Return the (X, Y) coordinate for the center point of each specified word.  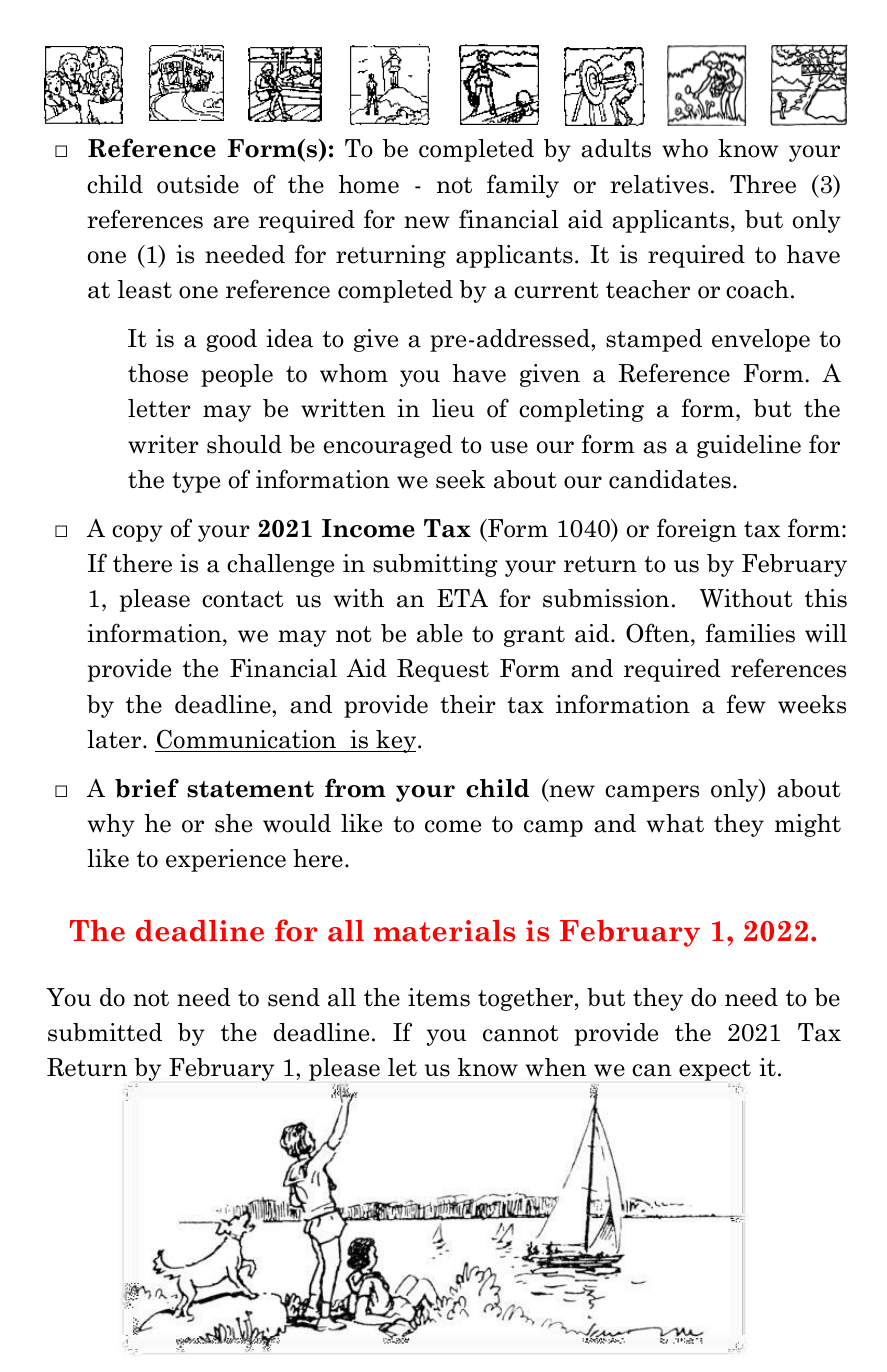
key (396, 741)
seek (460, 479)
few (746, 704)
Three (763, 184)
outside (198, 184)
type (196, 482)
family (523, 186)
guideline (749, 446)
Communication (246, 739)
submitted (105, 1032)
